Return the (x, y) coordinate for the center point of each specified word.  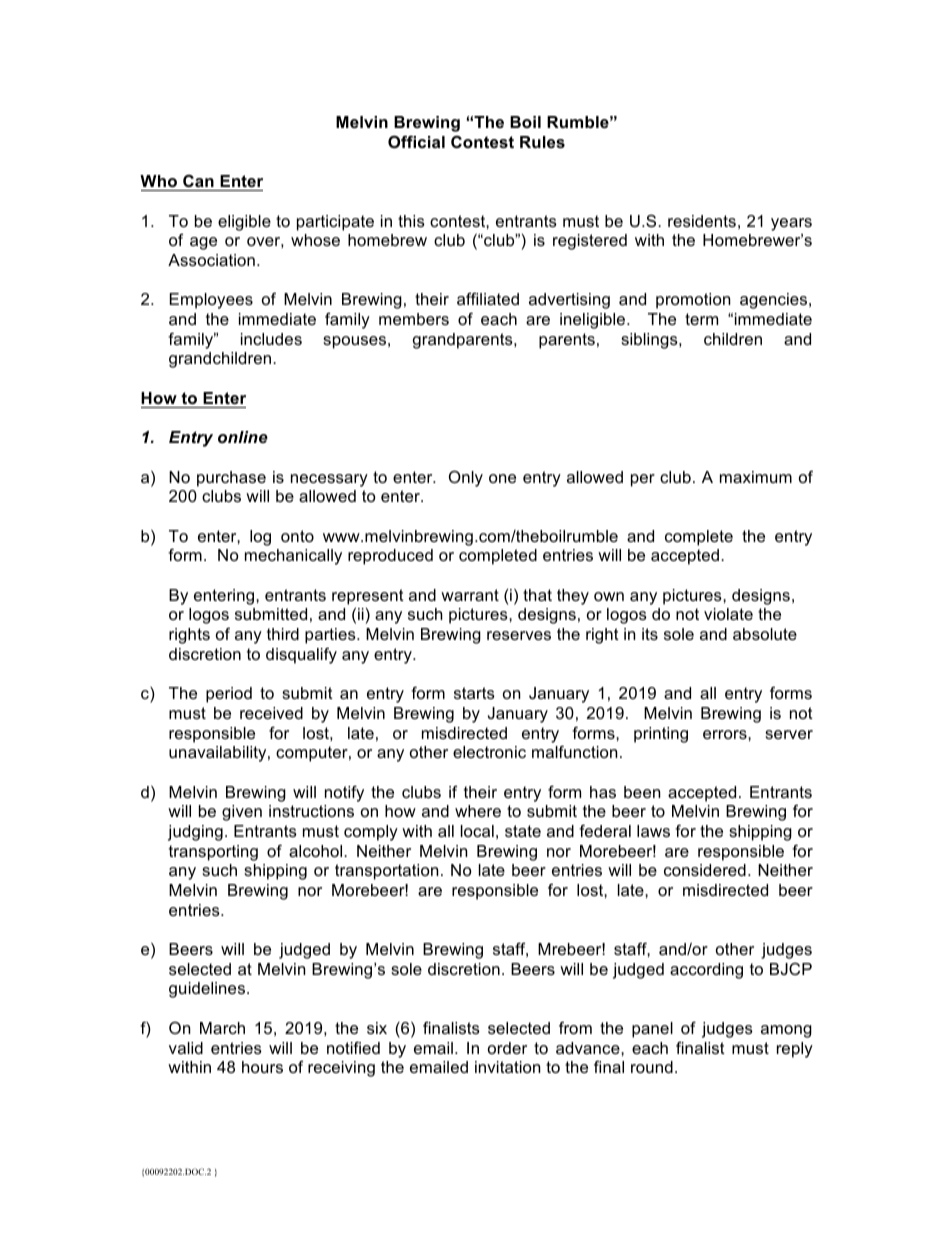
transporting (213, 853)
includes (271, 339)
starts (474, 693)
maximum (756, 477)
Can (198, 180)
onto (297, 536)
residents (702, 221)
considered (705, 870)
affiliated (488, 298)
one (502, 478)
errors (726, 734)
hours (262, 1067)
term (701, 319)
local (477, 831)
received (271, 713)
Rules (542, 142)
